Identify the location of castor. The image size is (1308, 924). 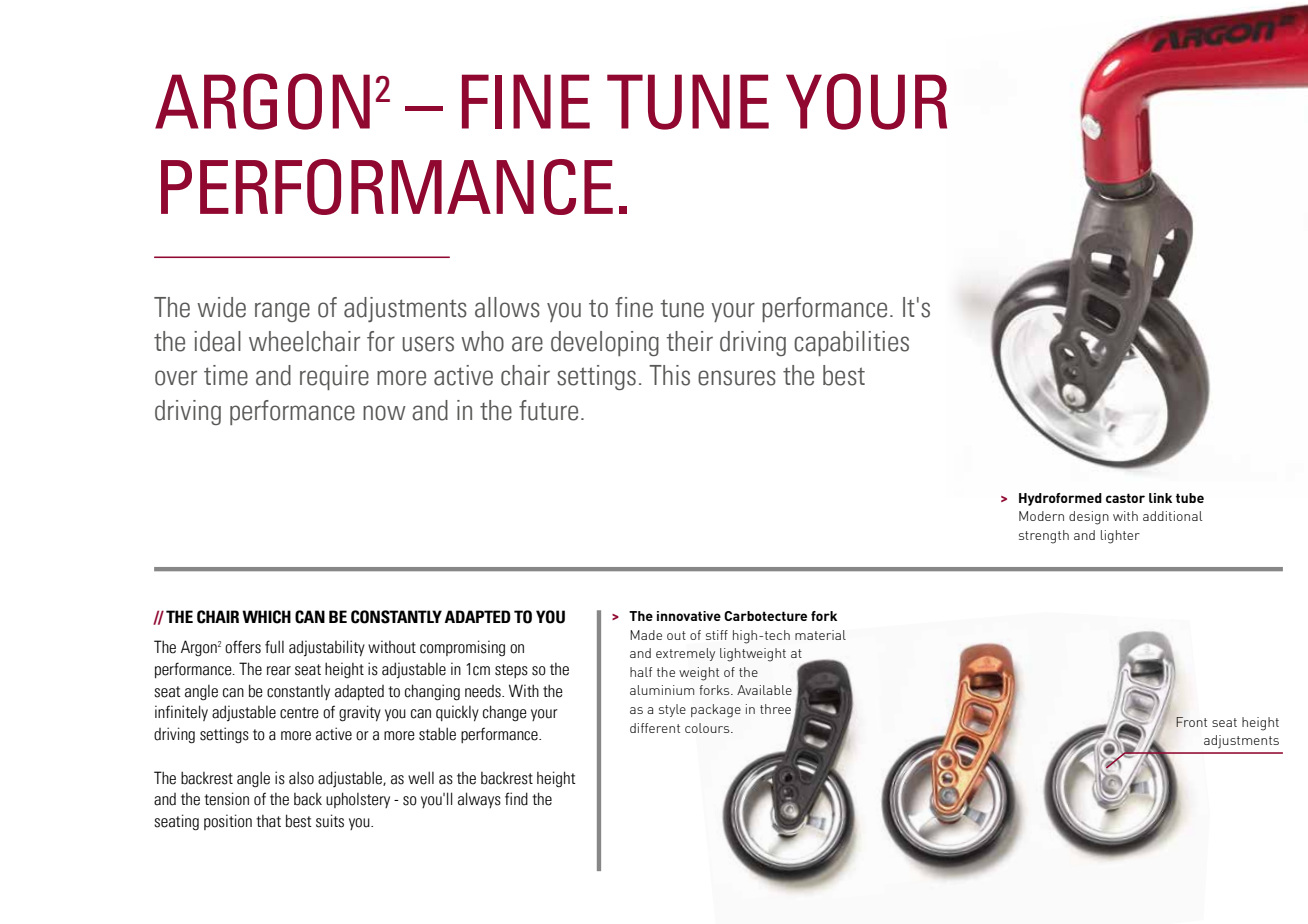
(1125, 498).
